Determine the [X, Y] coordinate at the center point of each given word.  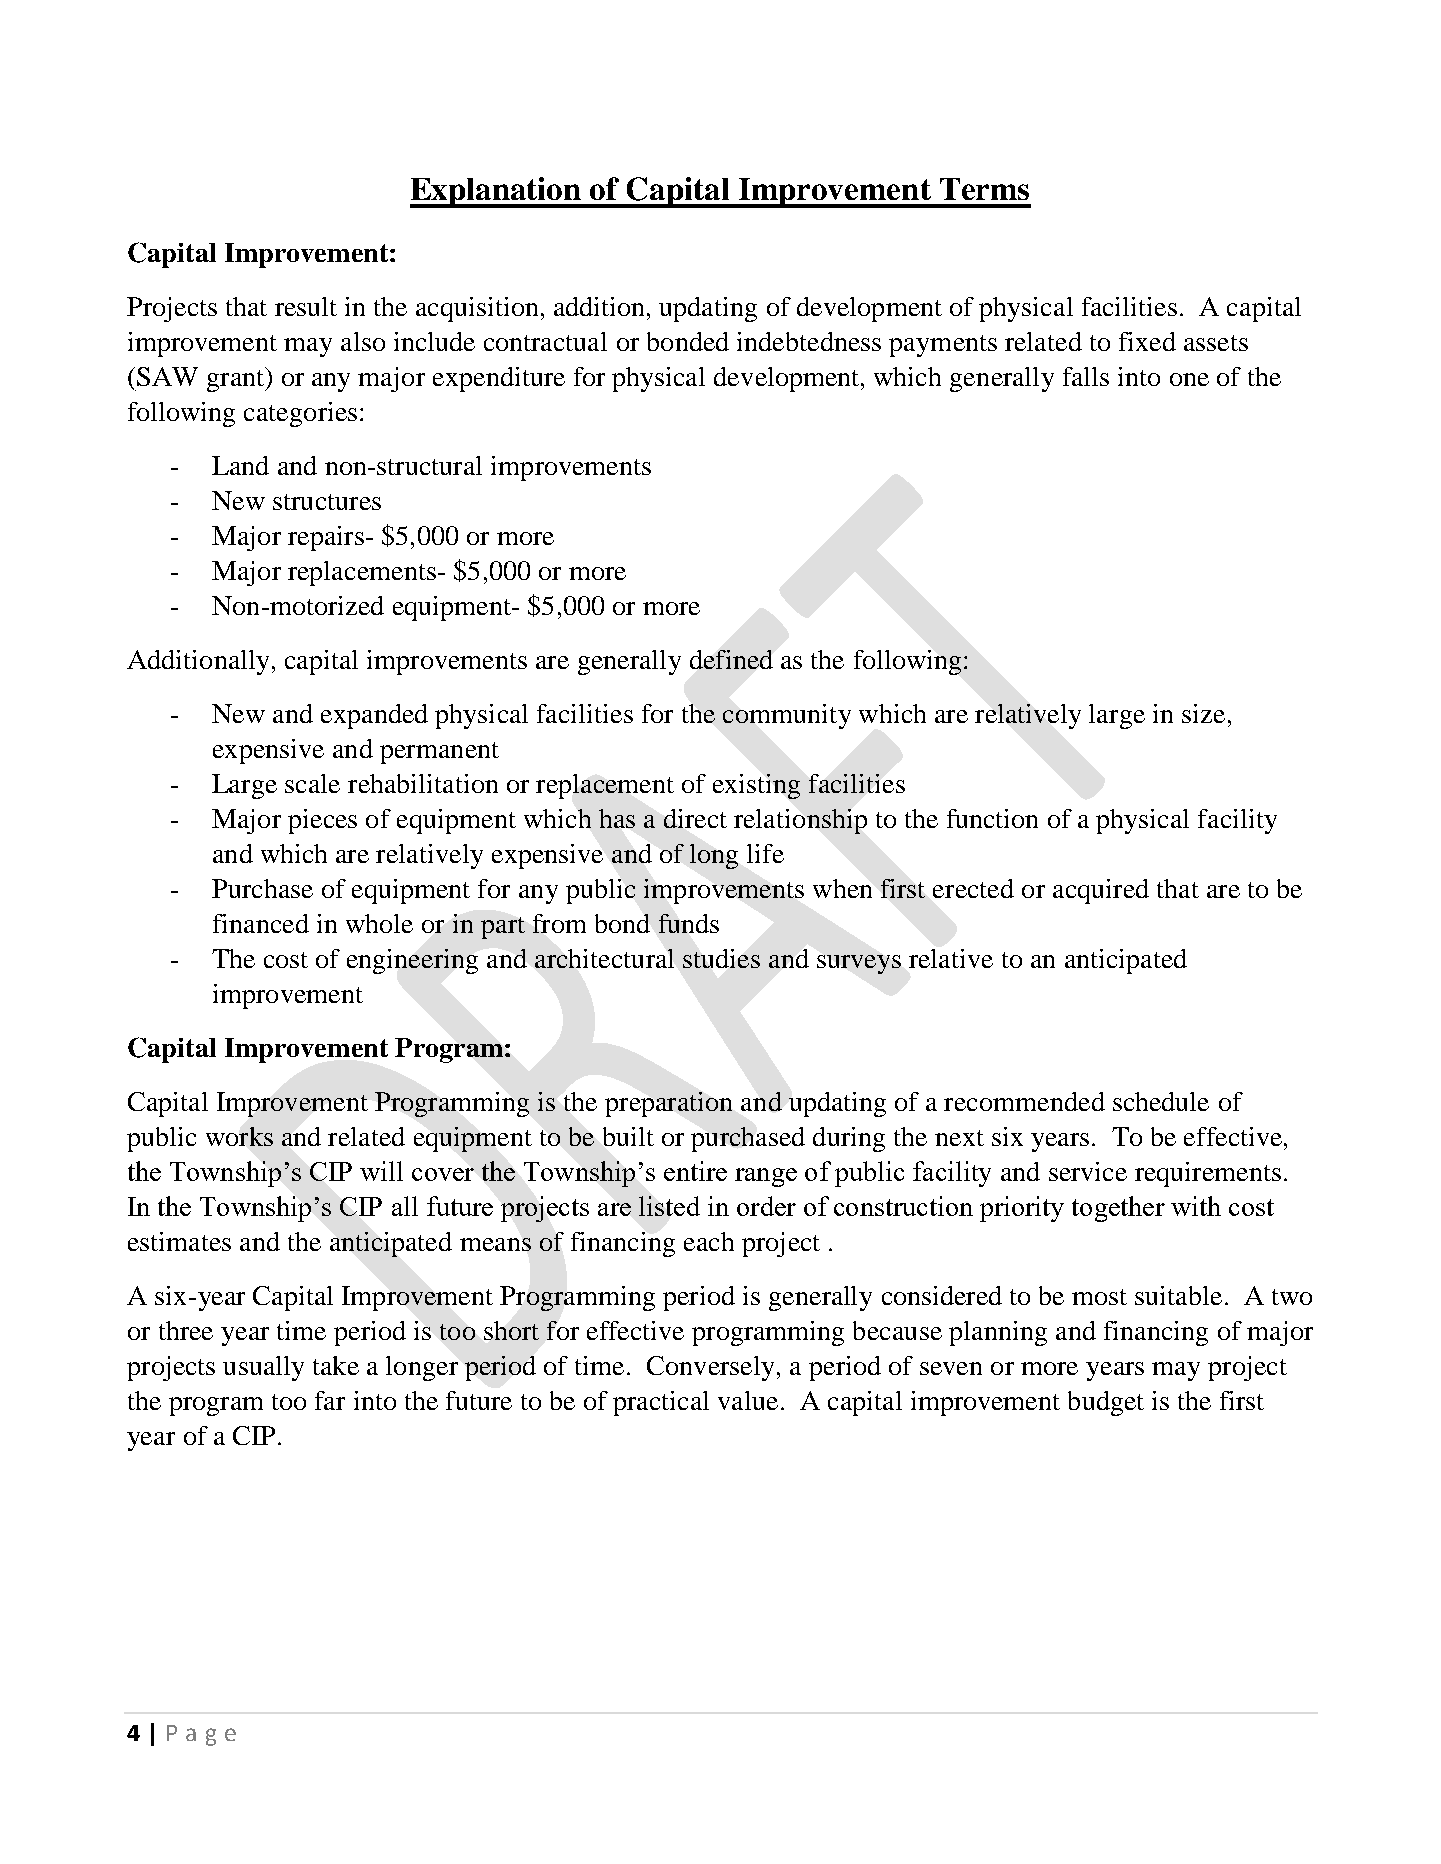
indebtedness [809, 341]
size [1203, 713]
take [336, 1365]
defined [731, 659]
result [306, 306]
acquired [1101, 891]
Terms [984, 189]
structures [327, 502]
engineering [412, 961]
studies [721, 958]
